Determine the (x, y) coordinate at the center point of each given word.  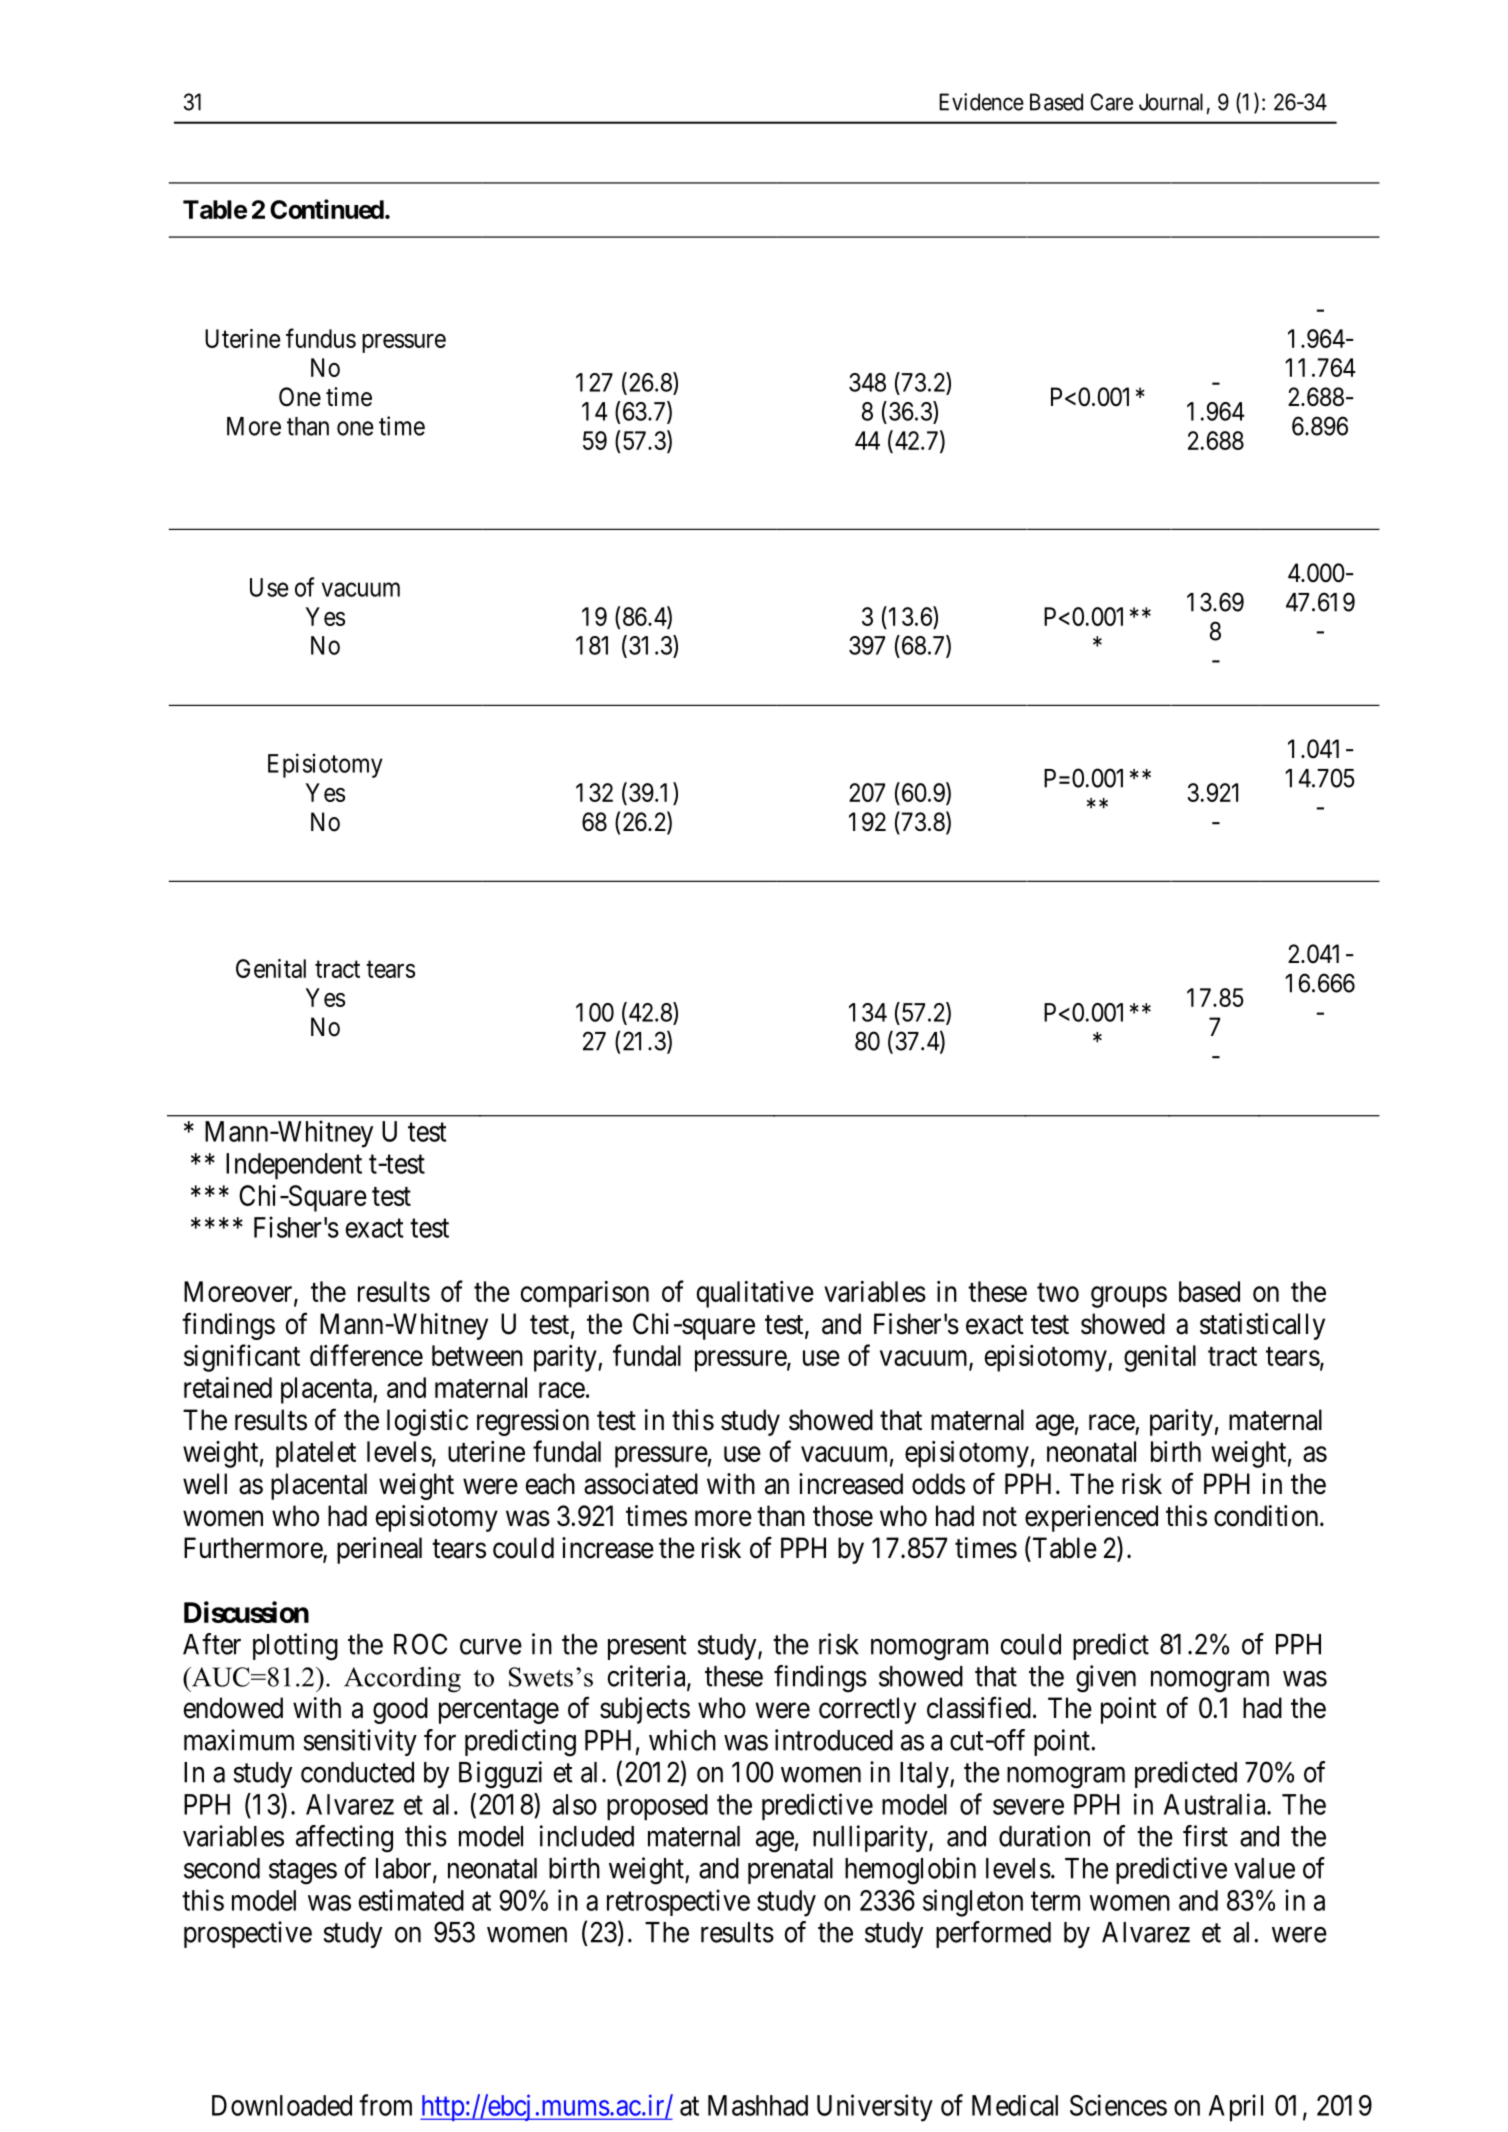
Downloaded (282, 2105)
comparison (585, 1294)
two (1058, 1292)
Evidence (981, 102)
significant (242, 1358)
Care (1111, 102)
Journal (1171, 102)
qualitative (755, 1294)
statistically (1262, 1326)
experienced (1091, 1518)
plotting (295, 1647)
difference (366, 1355)
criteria (647, 1677)
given (1106, 1679)
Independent (294, 1166)
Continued (327, 209)
